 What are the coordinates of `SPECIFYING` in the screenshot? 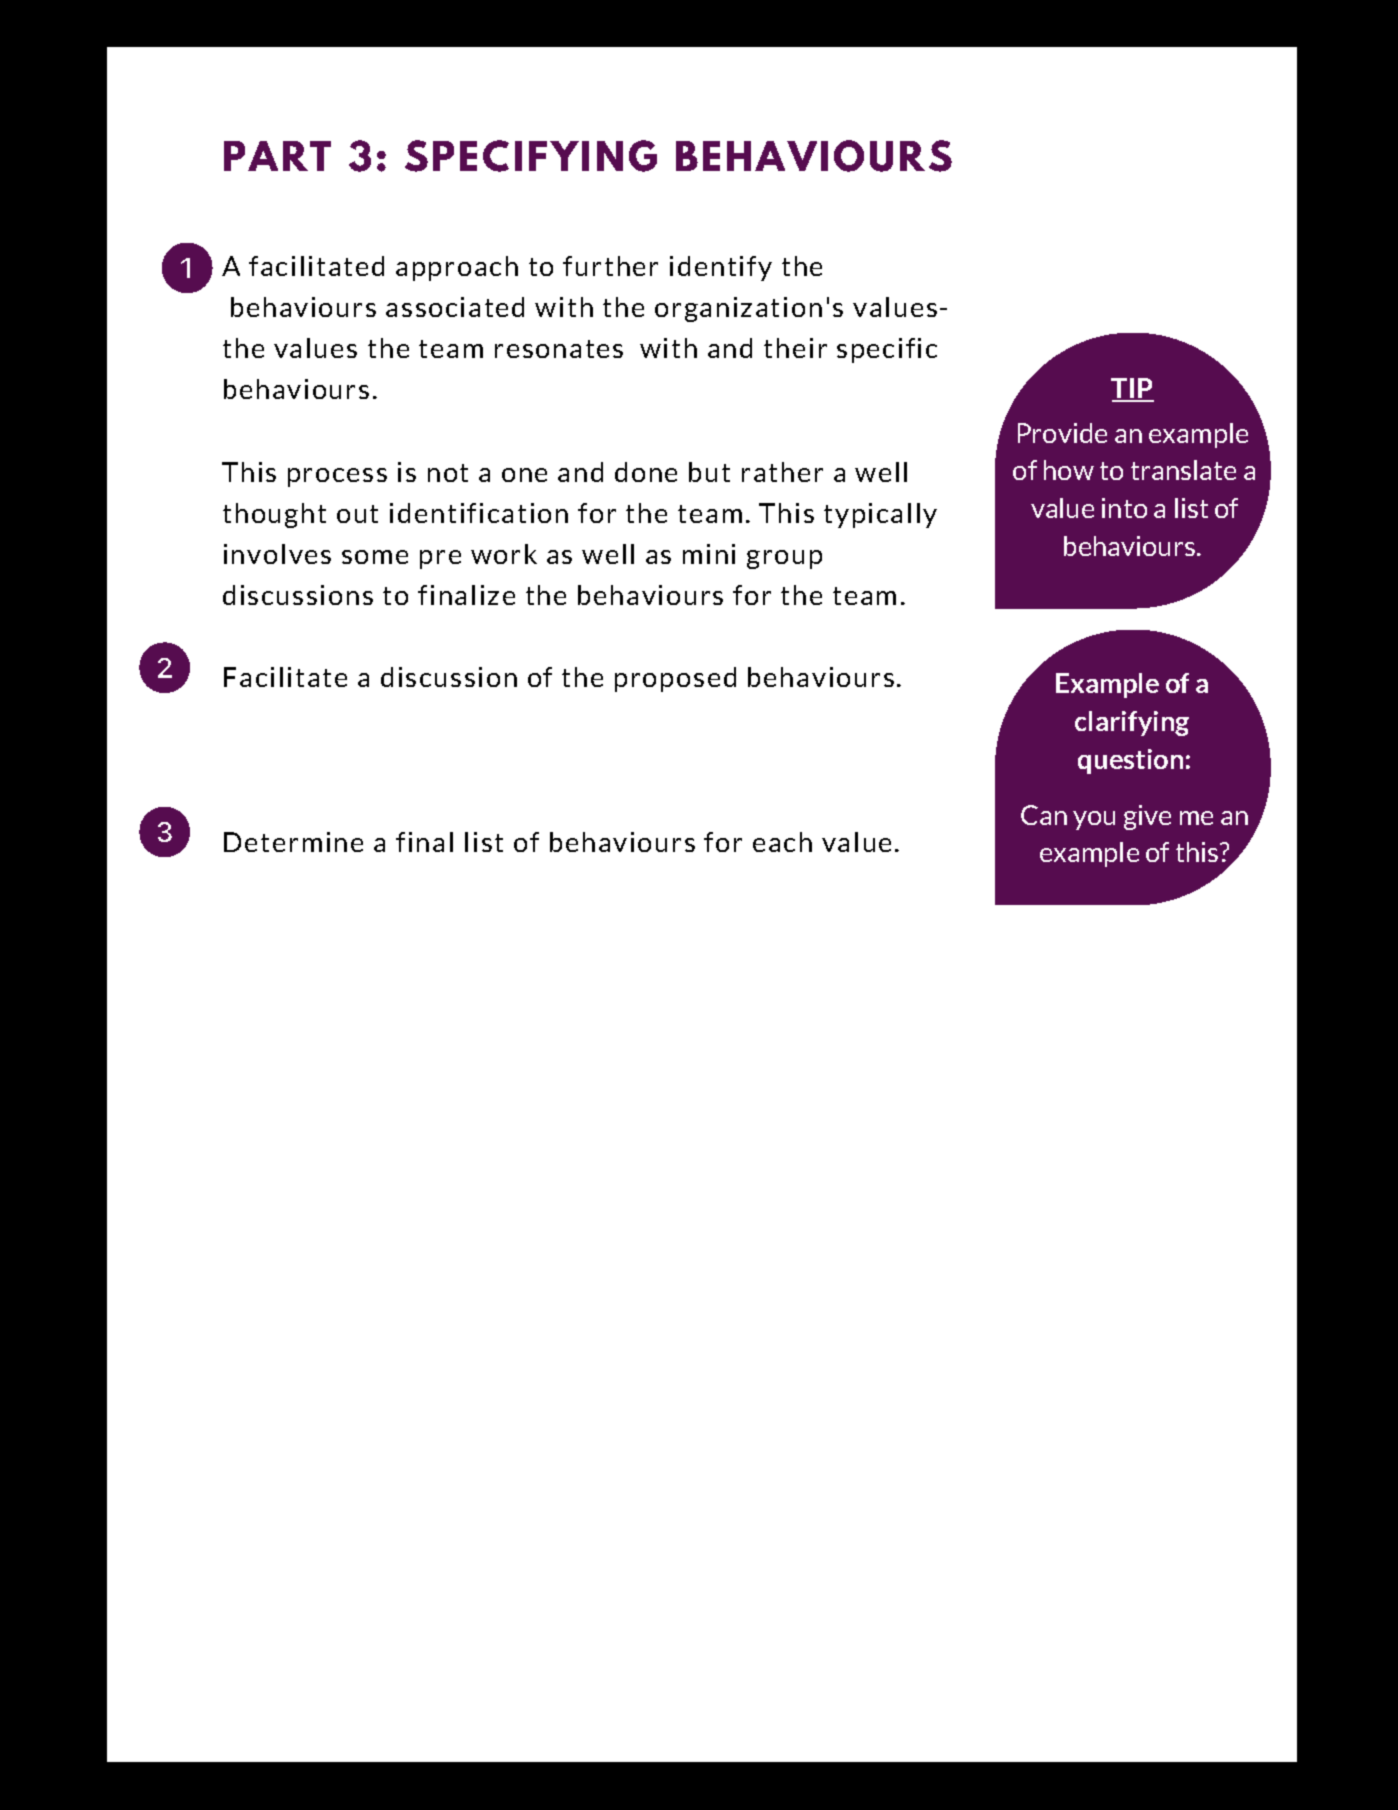 It's located at (531, 156).
